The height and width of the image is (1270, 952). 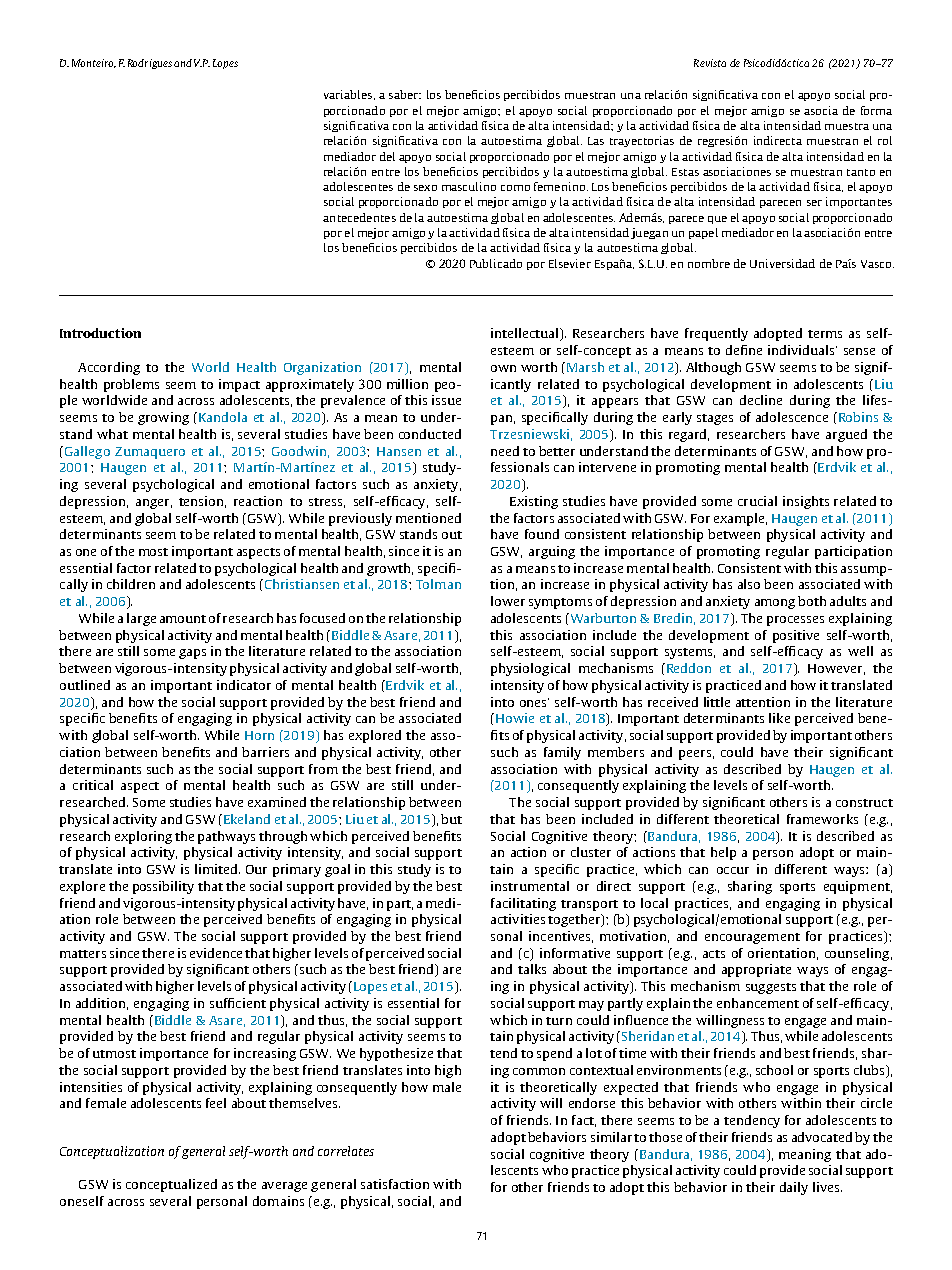 I want to click on processes, so click(x=795, y=621).
